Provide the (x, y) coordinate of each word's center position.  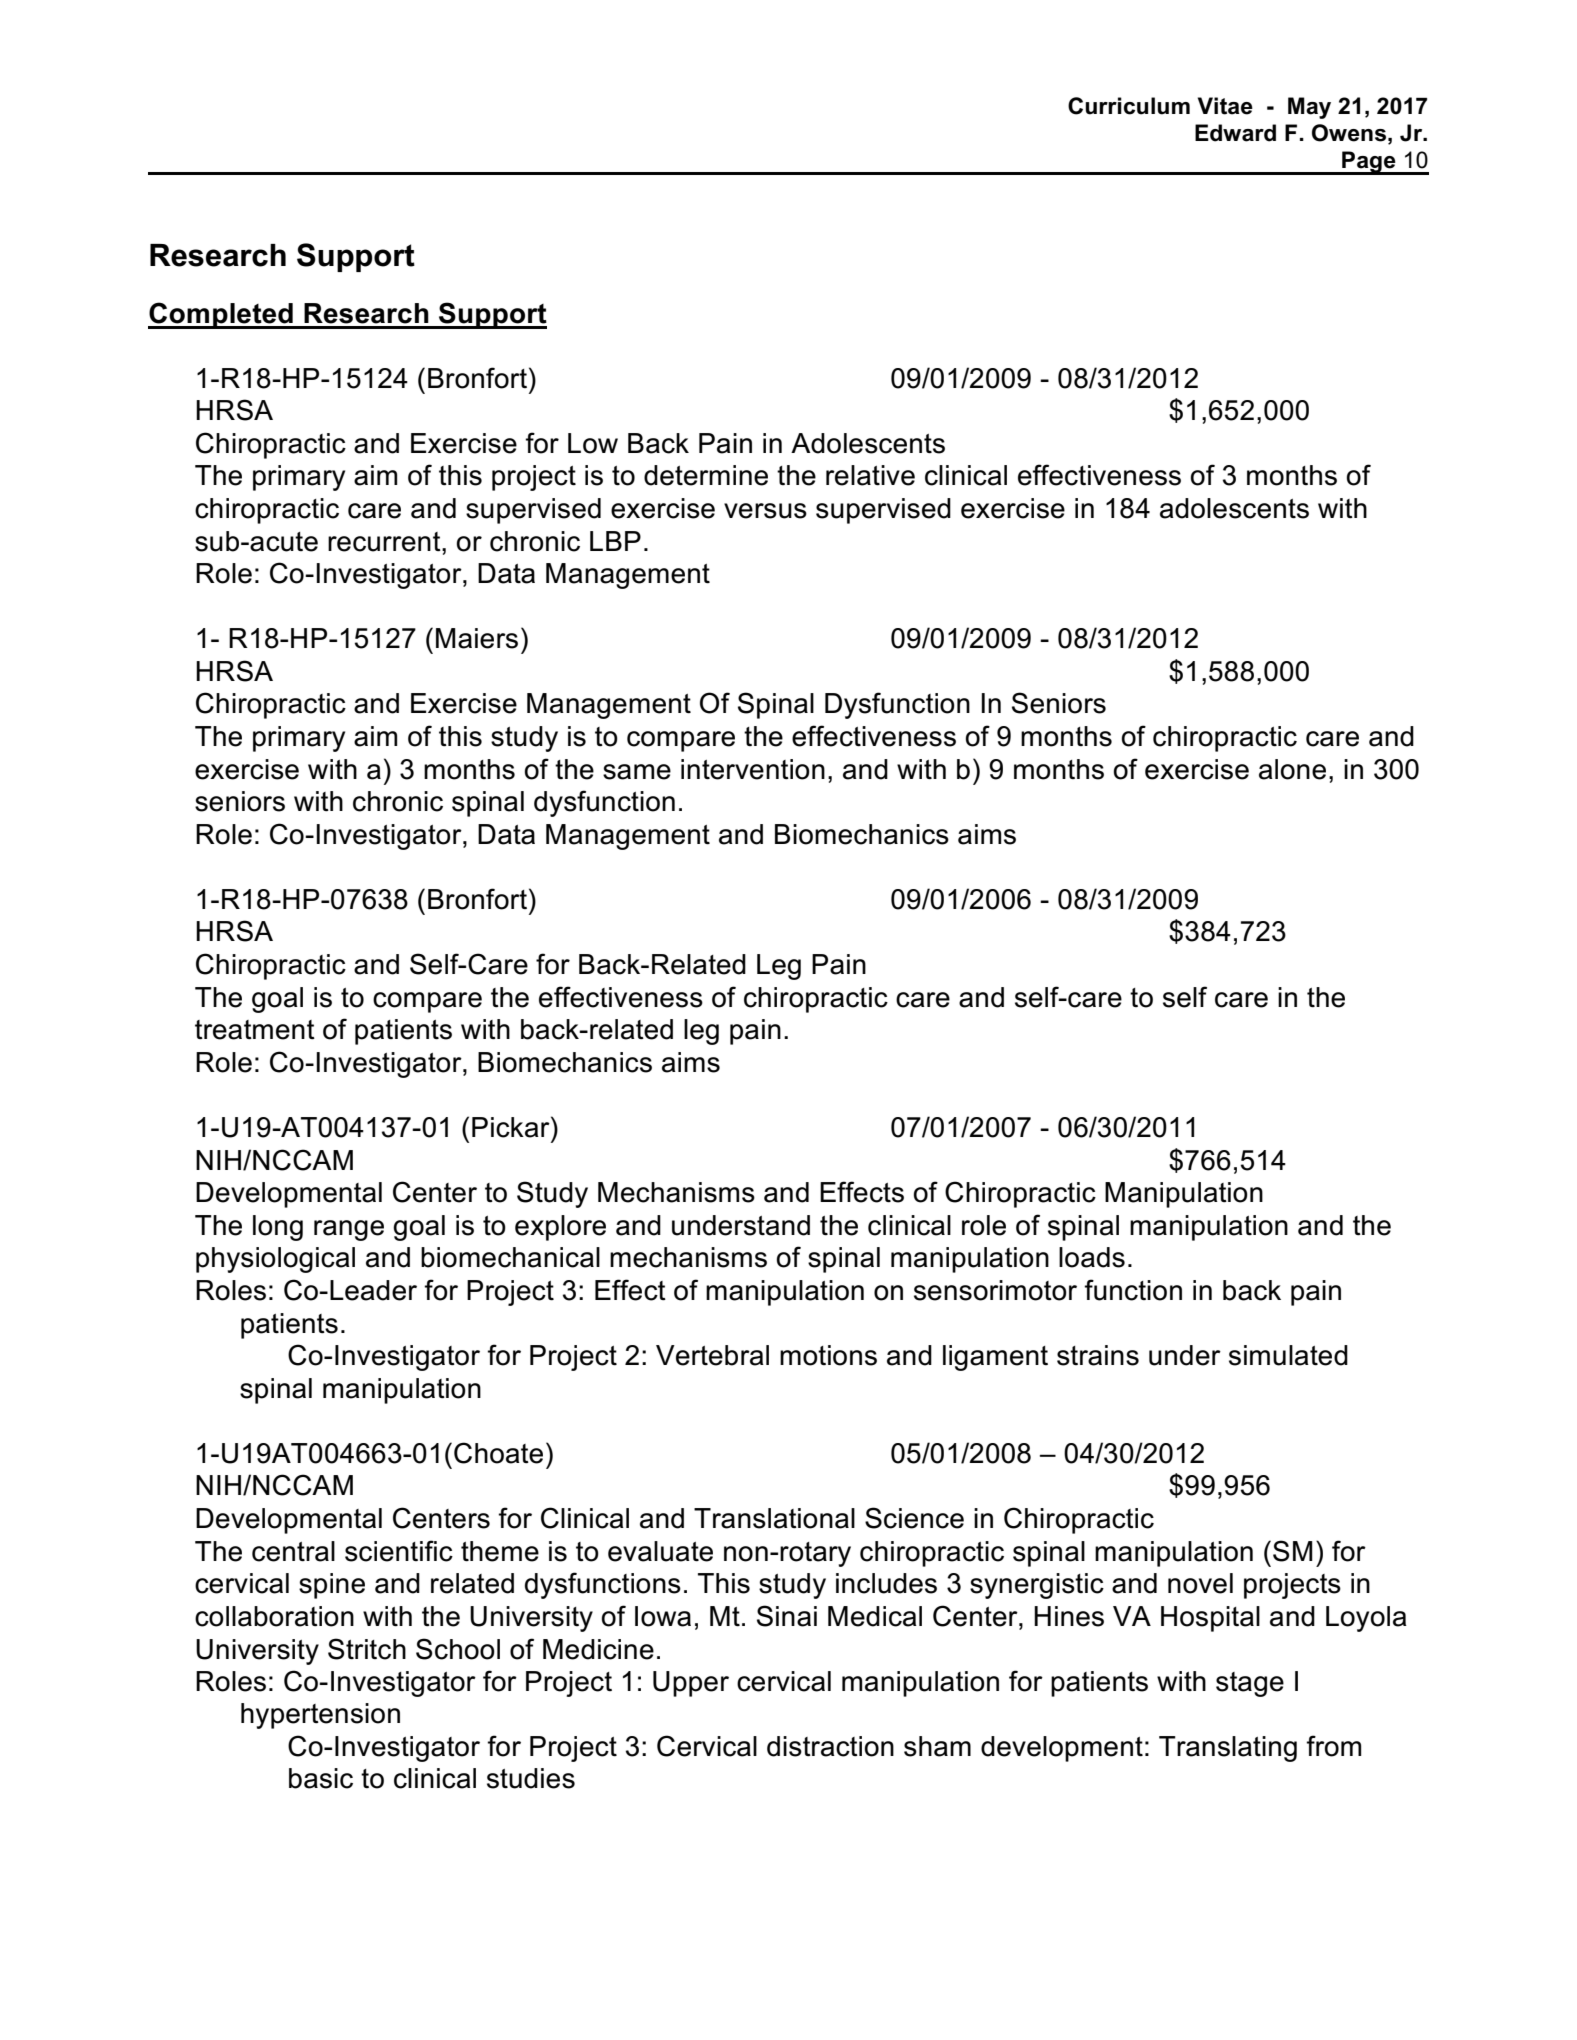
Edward (1235, 133)
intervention (753, 769)
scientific (399, 1551)
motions (828, 1355)
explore (560, 1228)
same (637, 772)
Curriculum (1129, 106)
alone (1292, 769)
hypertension (320, 1716)
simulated (1288, 1355)
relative (870, 475)
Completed (221, 315)
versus (765, 511)
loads (1092, 1257)
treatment (255, 1030)
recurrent (385, 542)
